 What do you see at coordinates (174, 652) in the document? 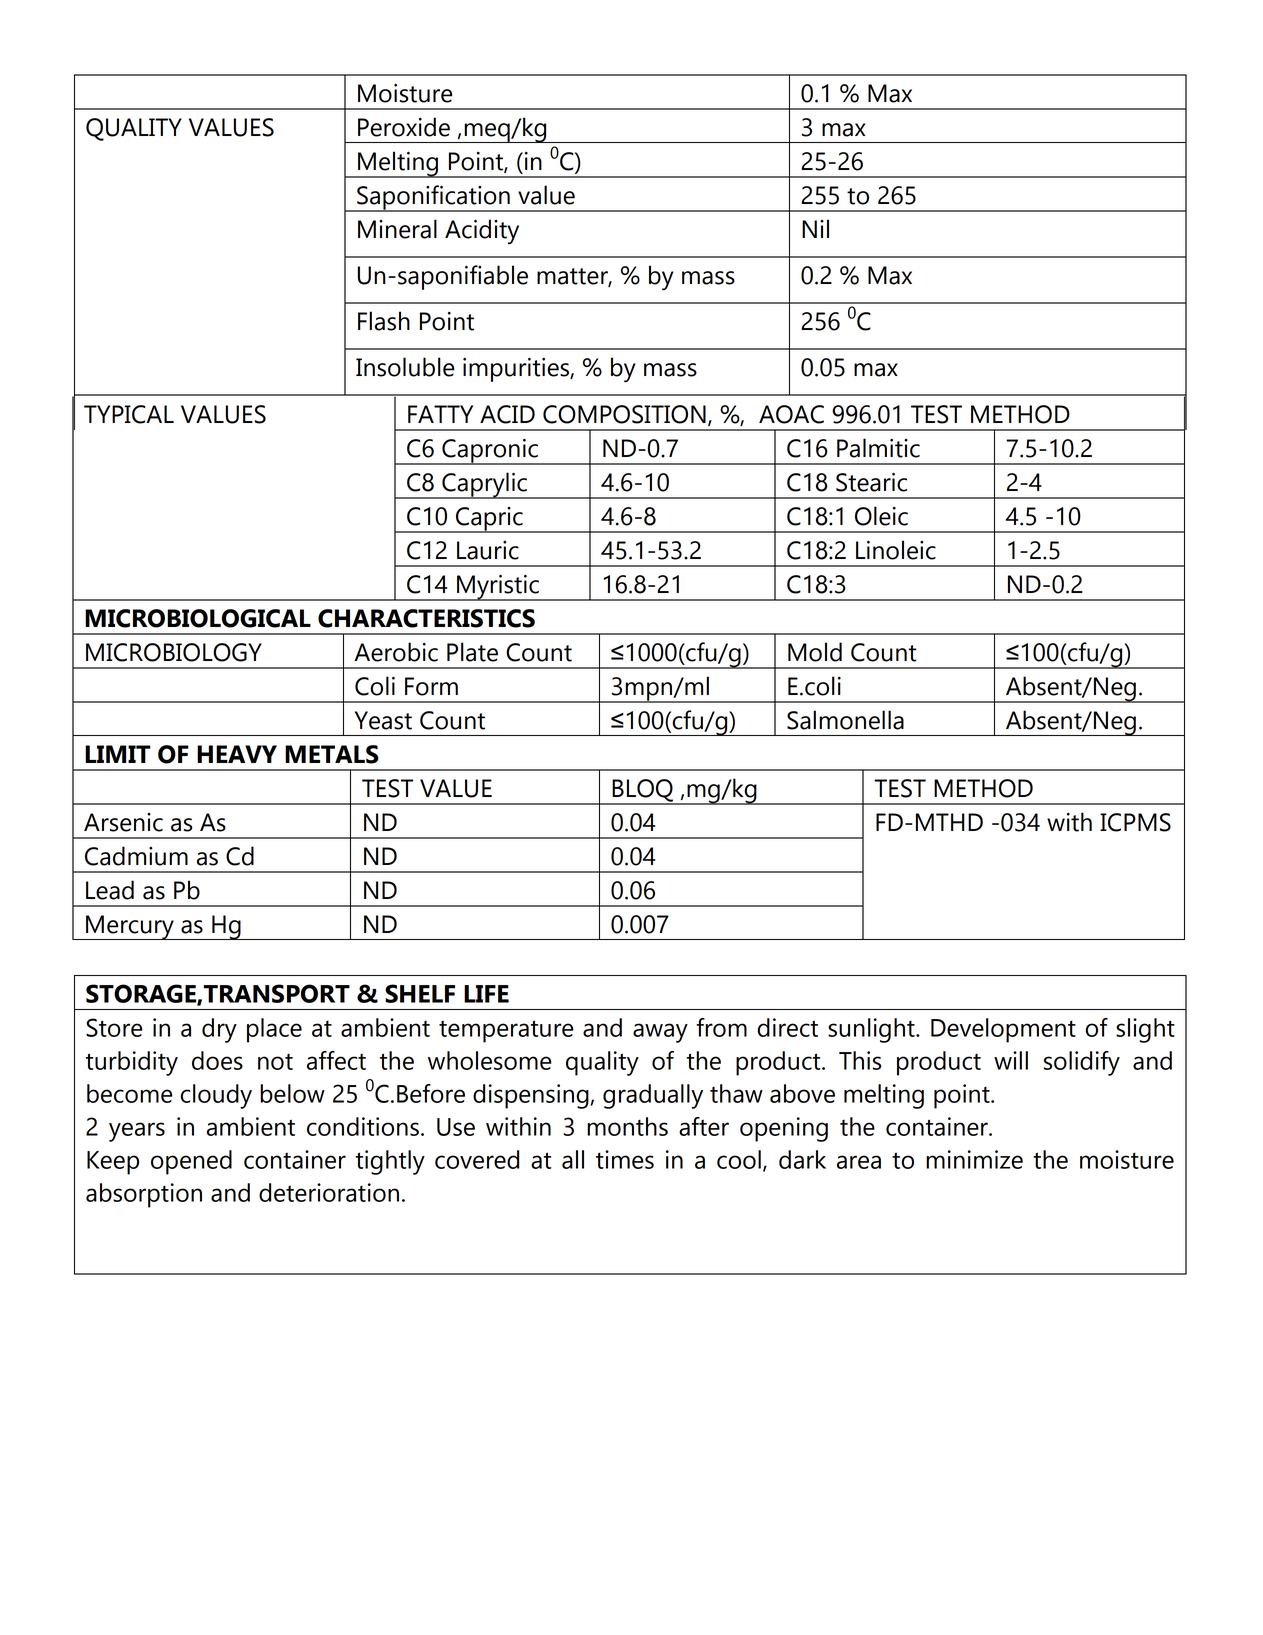
I see `MICROBIOLOGY` at bounding box center [174, 652].
